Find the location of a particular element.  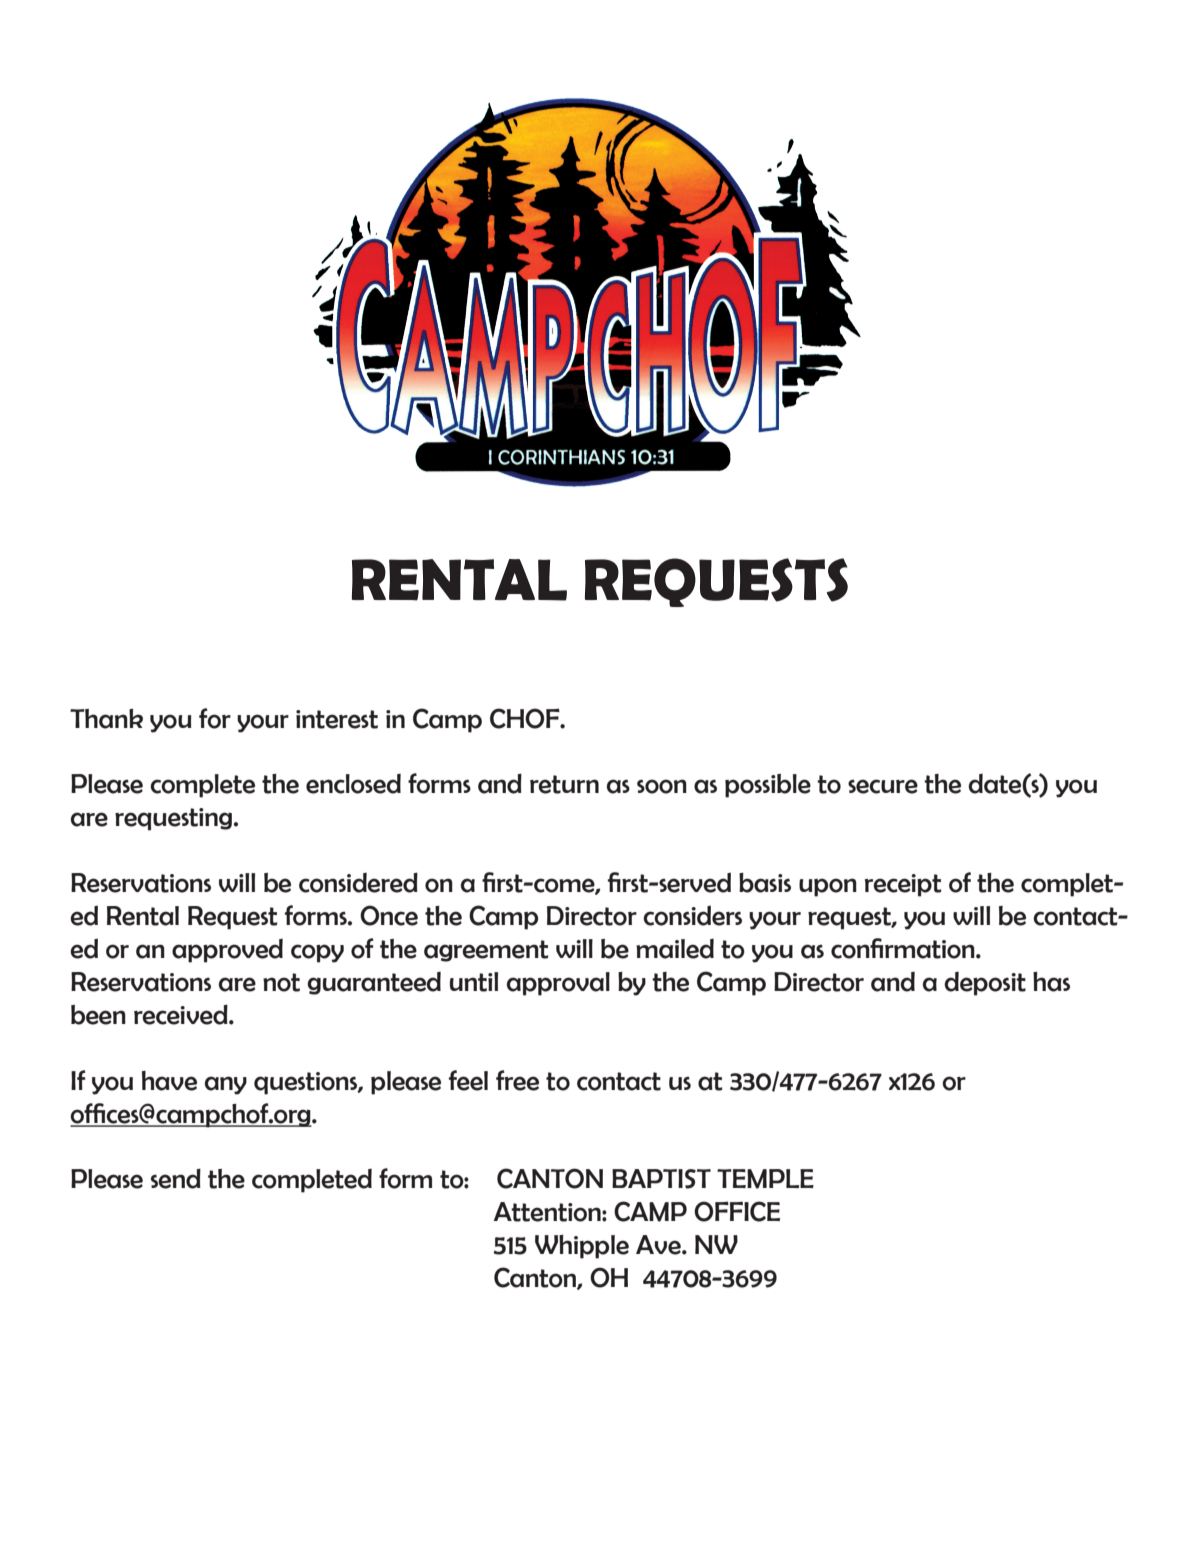

send is located at coordinates (176, 1178).
